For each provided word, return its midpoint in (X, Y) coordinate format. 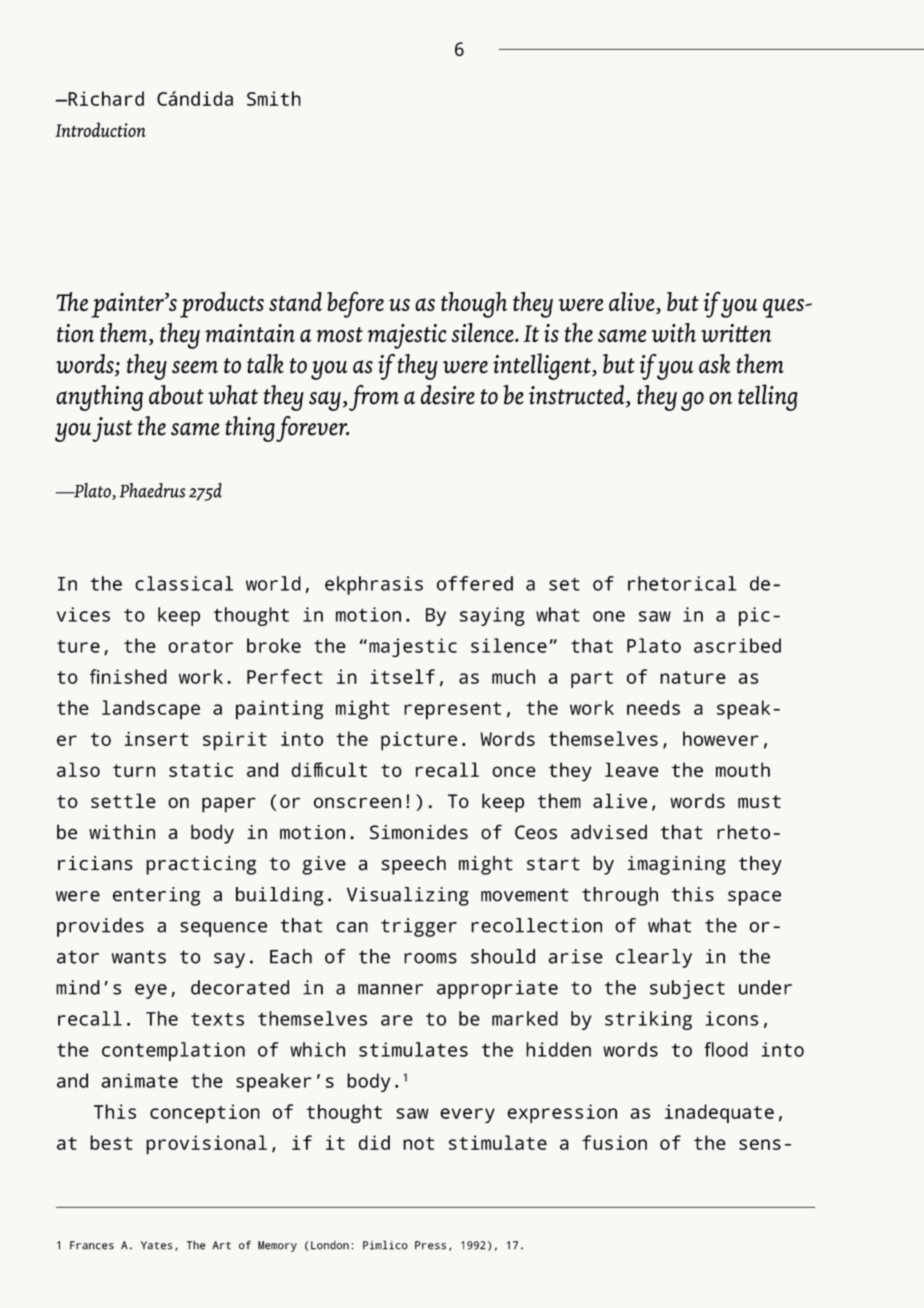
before (355, 304)
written (736, 333)
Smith (274, 98)
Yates (157, 1245)
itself (402, 676)
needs (653, 707)
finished (128, 676)
